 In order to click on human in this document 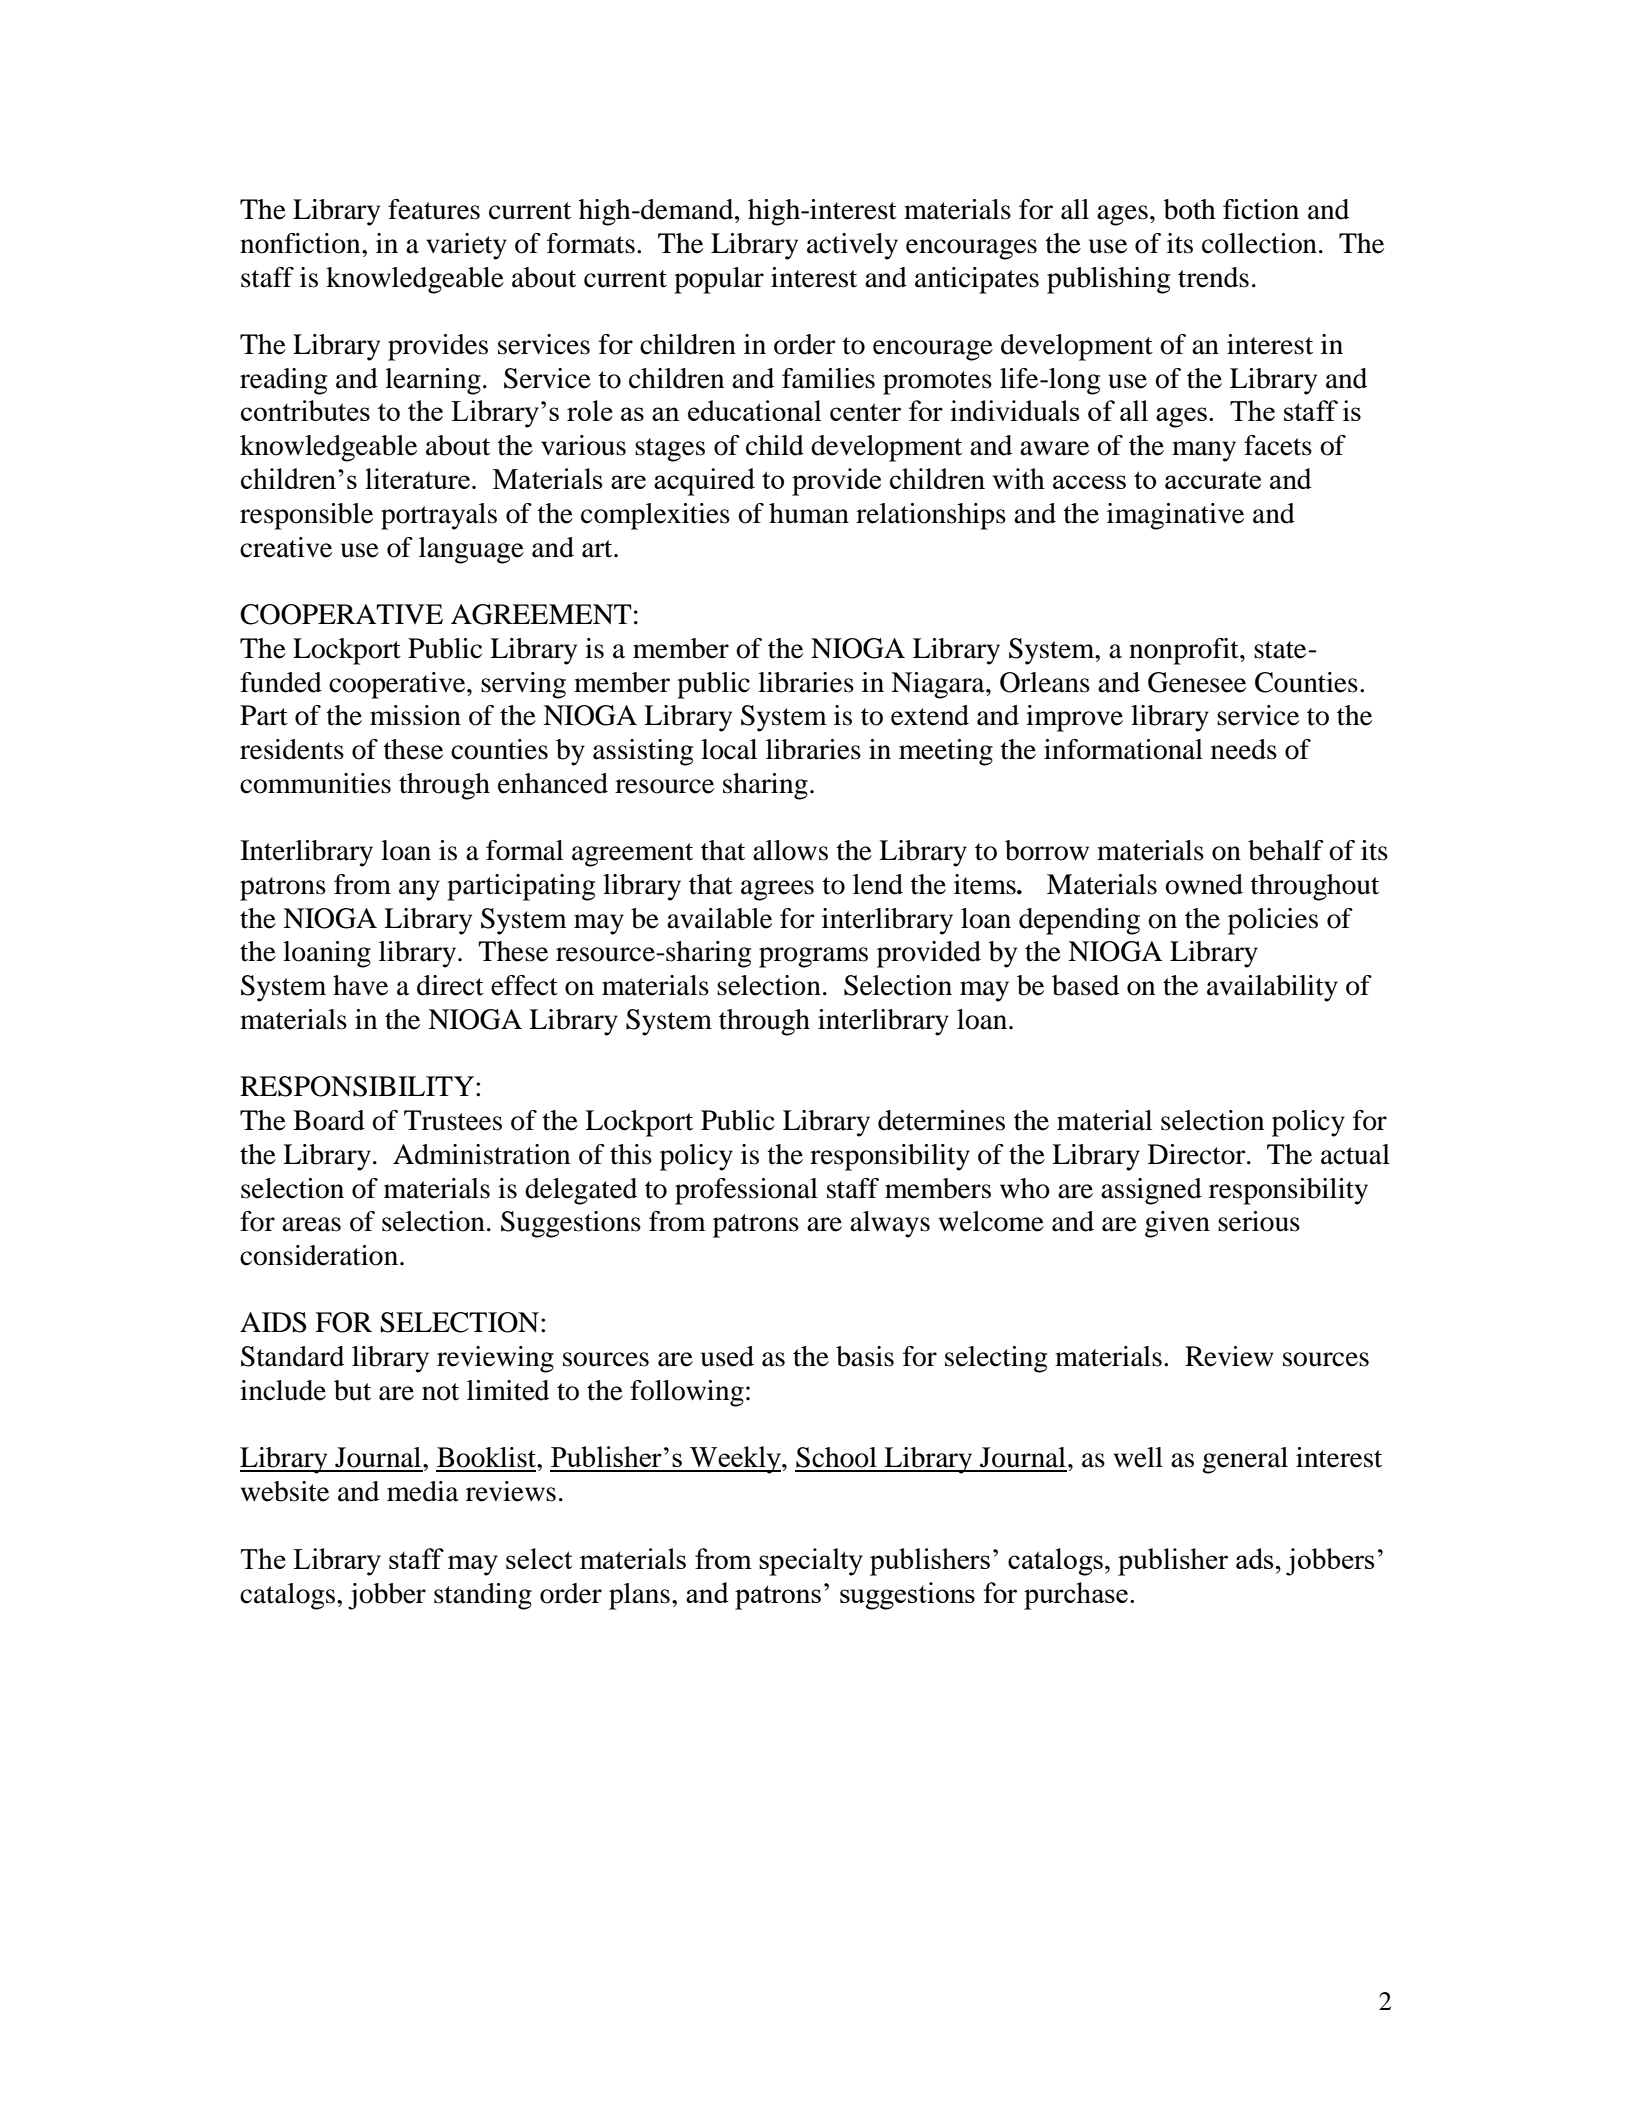, I will do `click(809, 513)`.
